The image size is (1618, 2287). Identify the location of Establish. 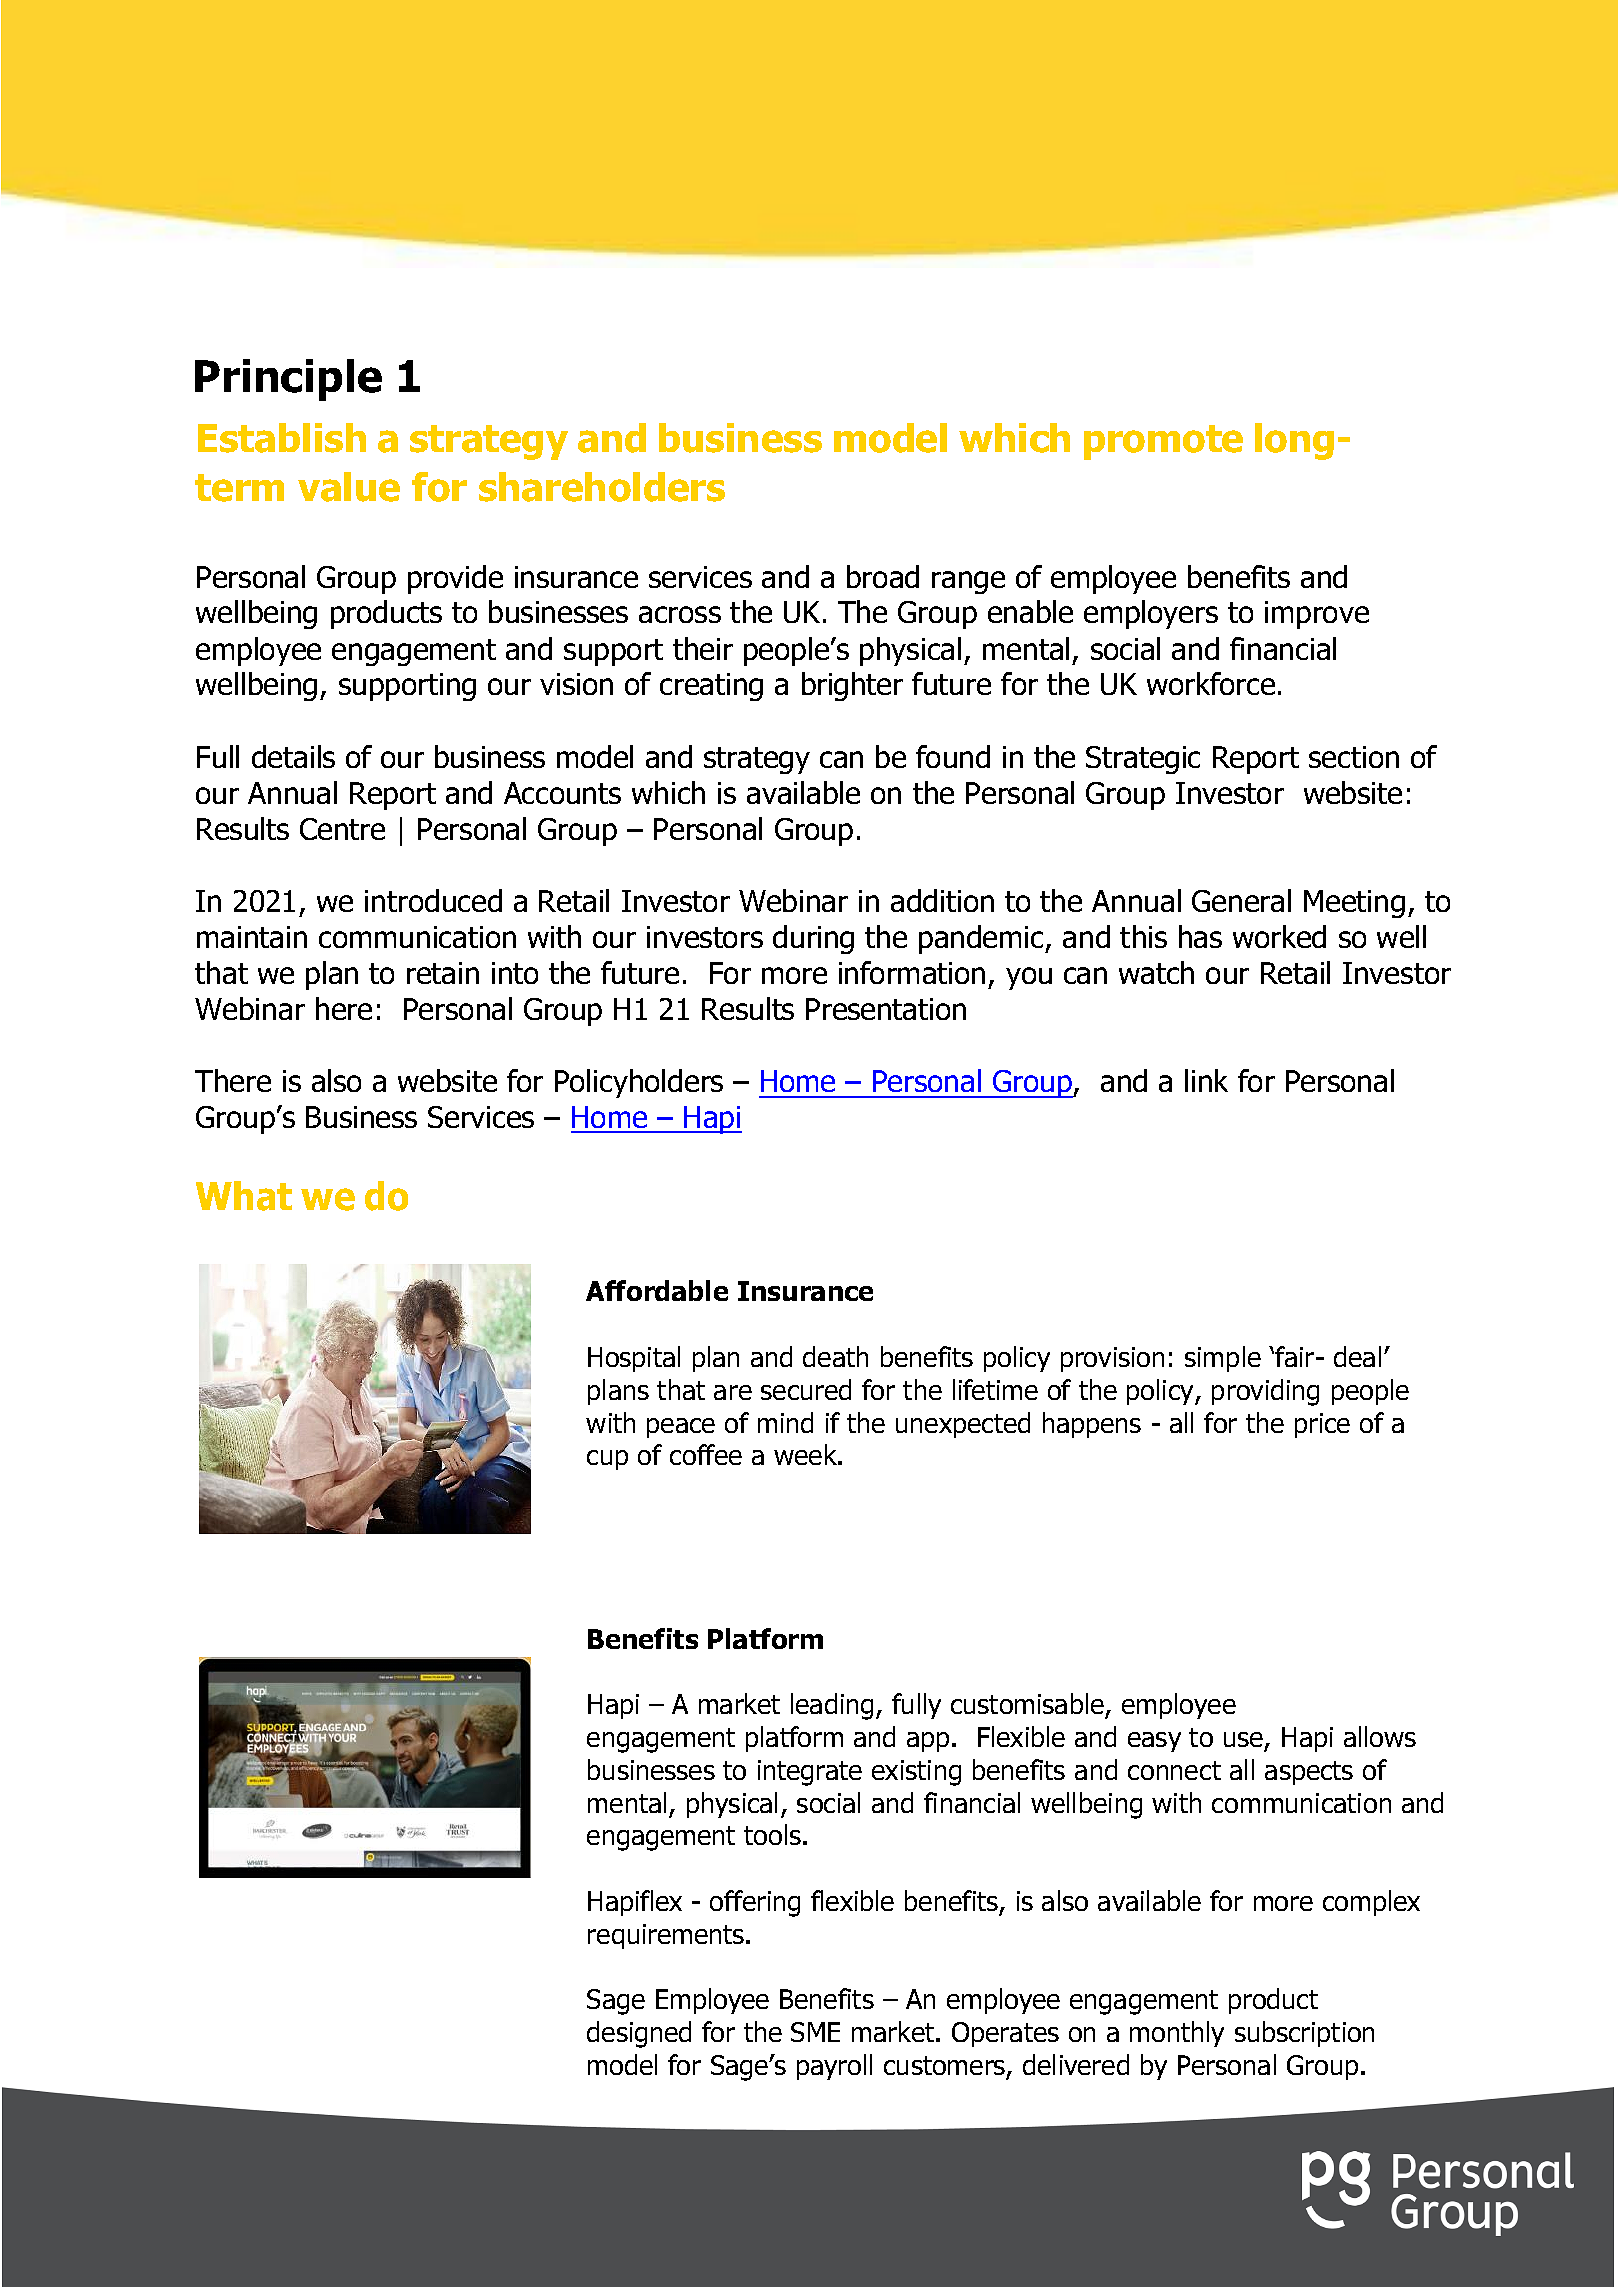
(282, 438).
